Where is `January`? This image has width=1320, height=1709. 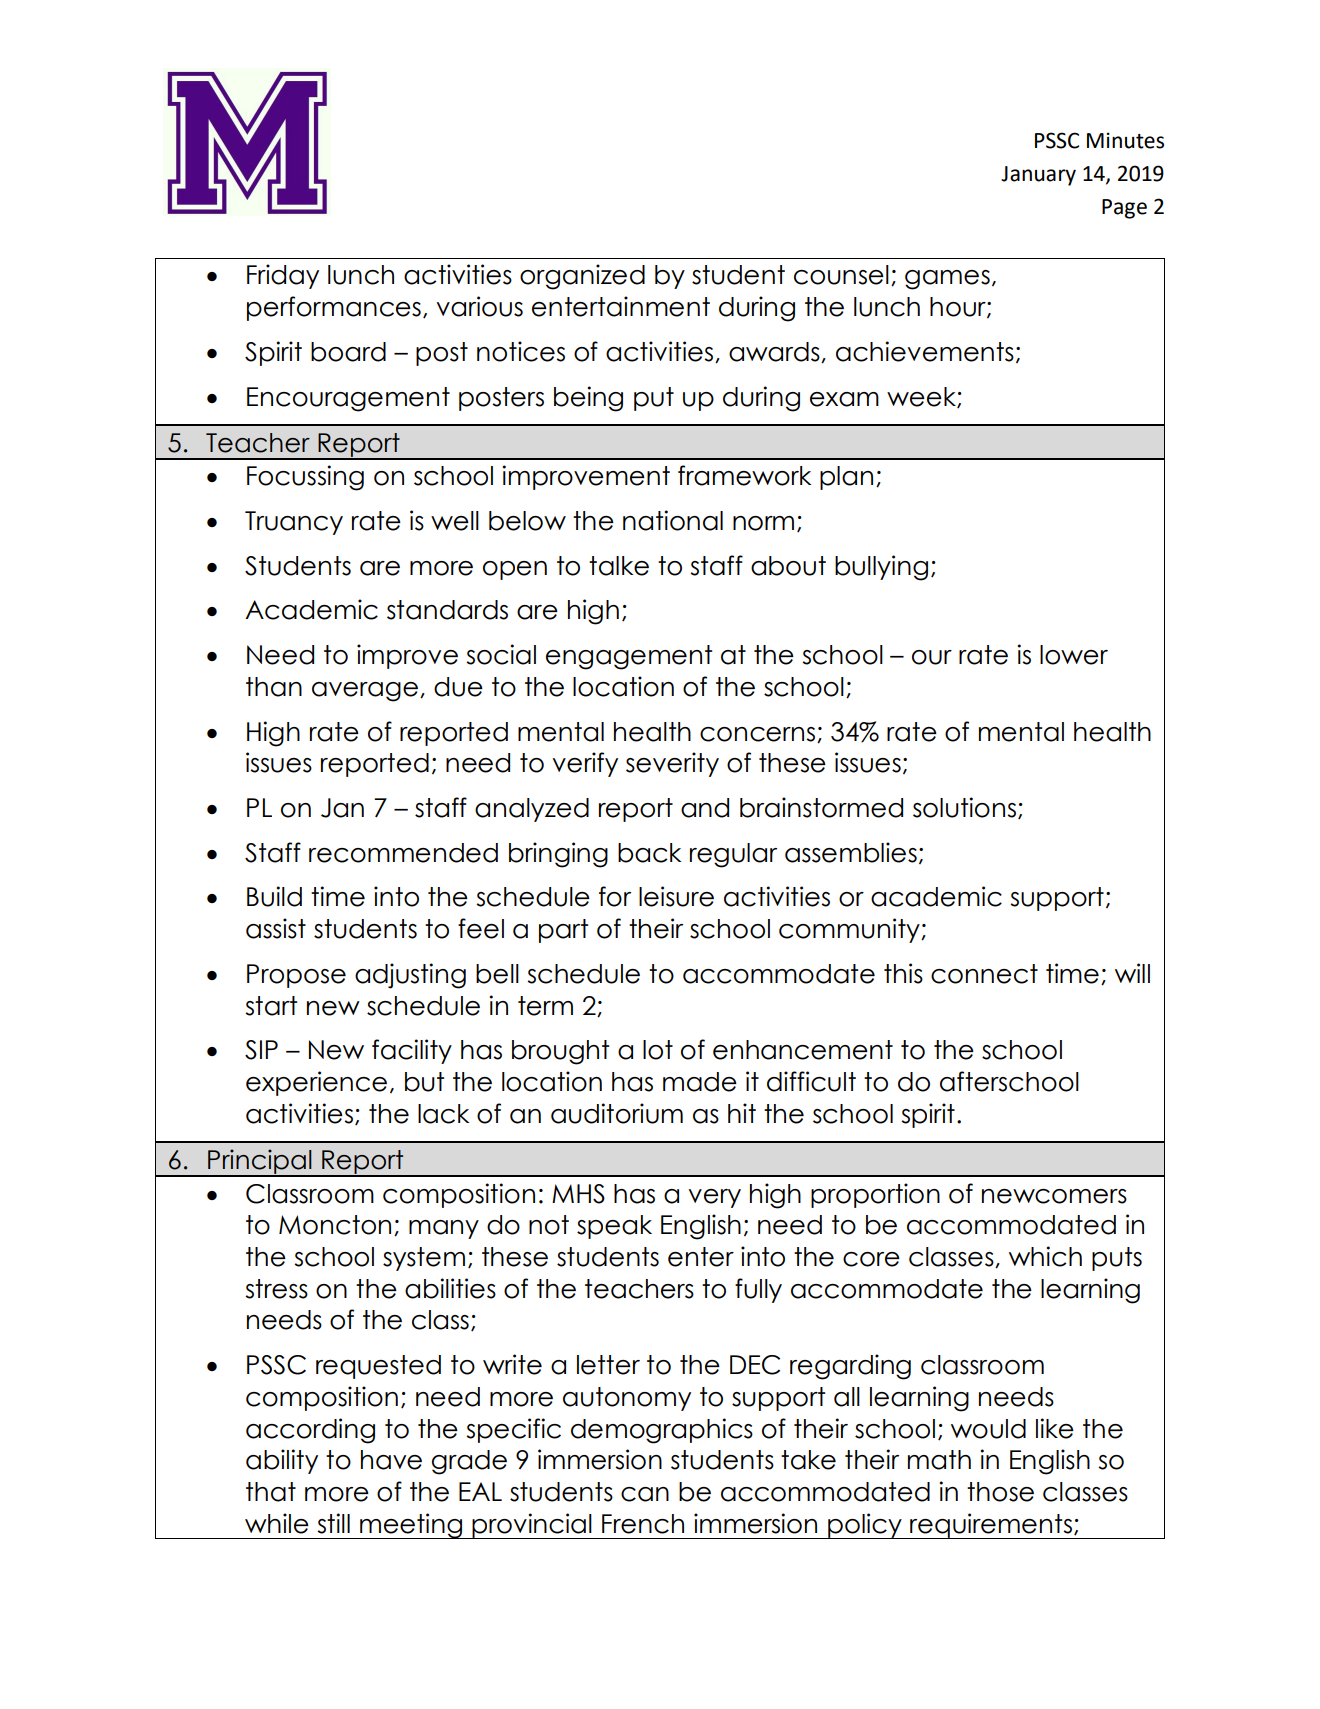
January is located at coordinates (1038, 176).
